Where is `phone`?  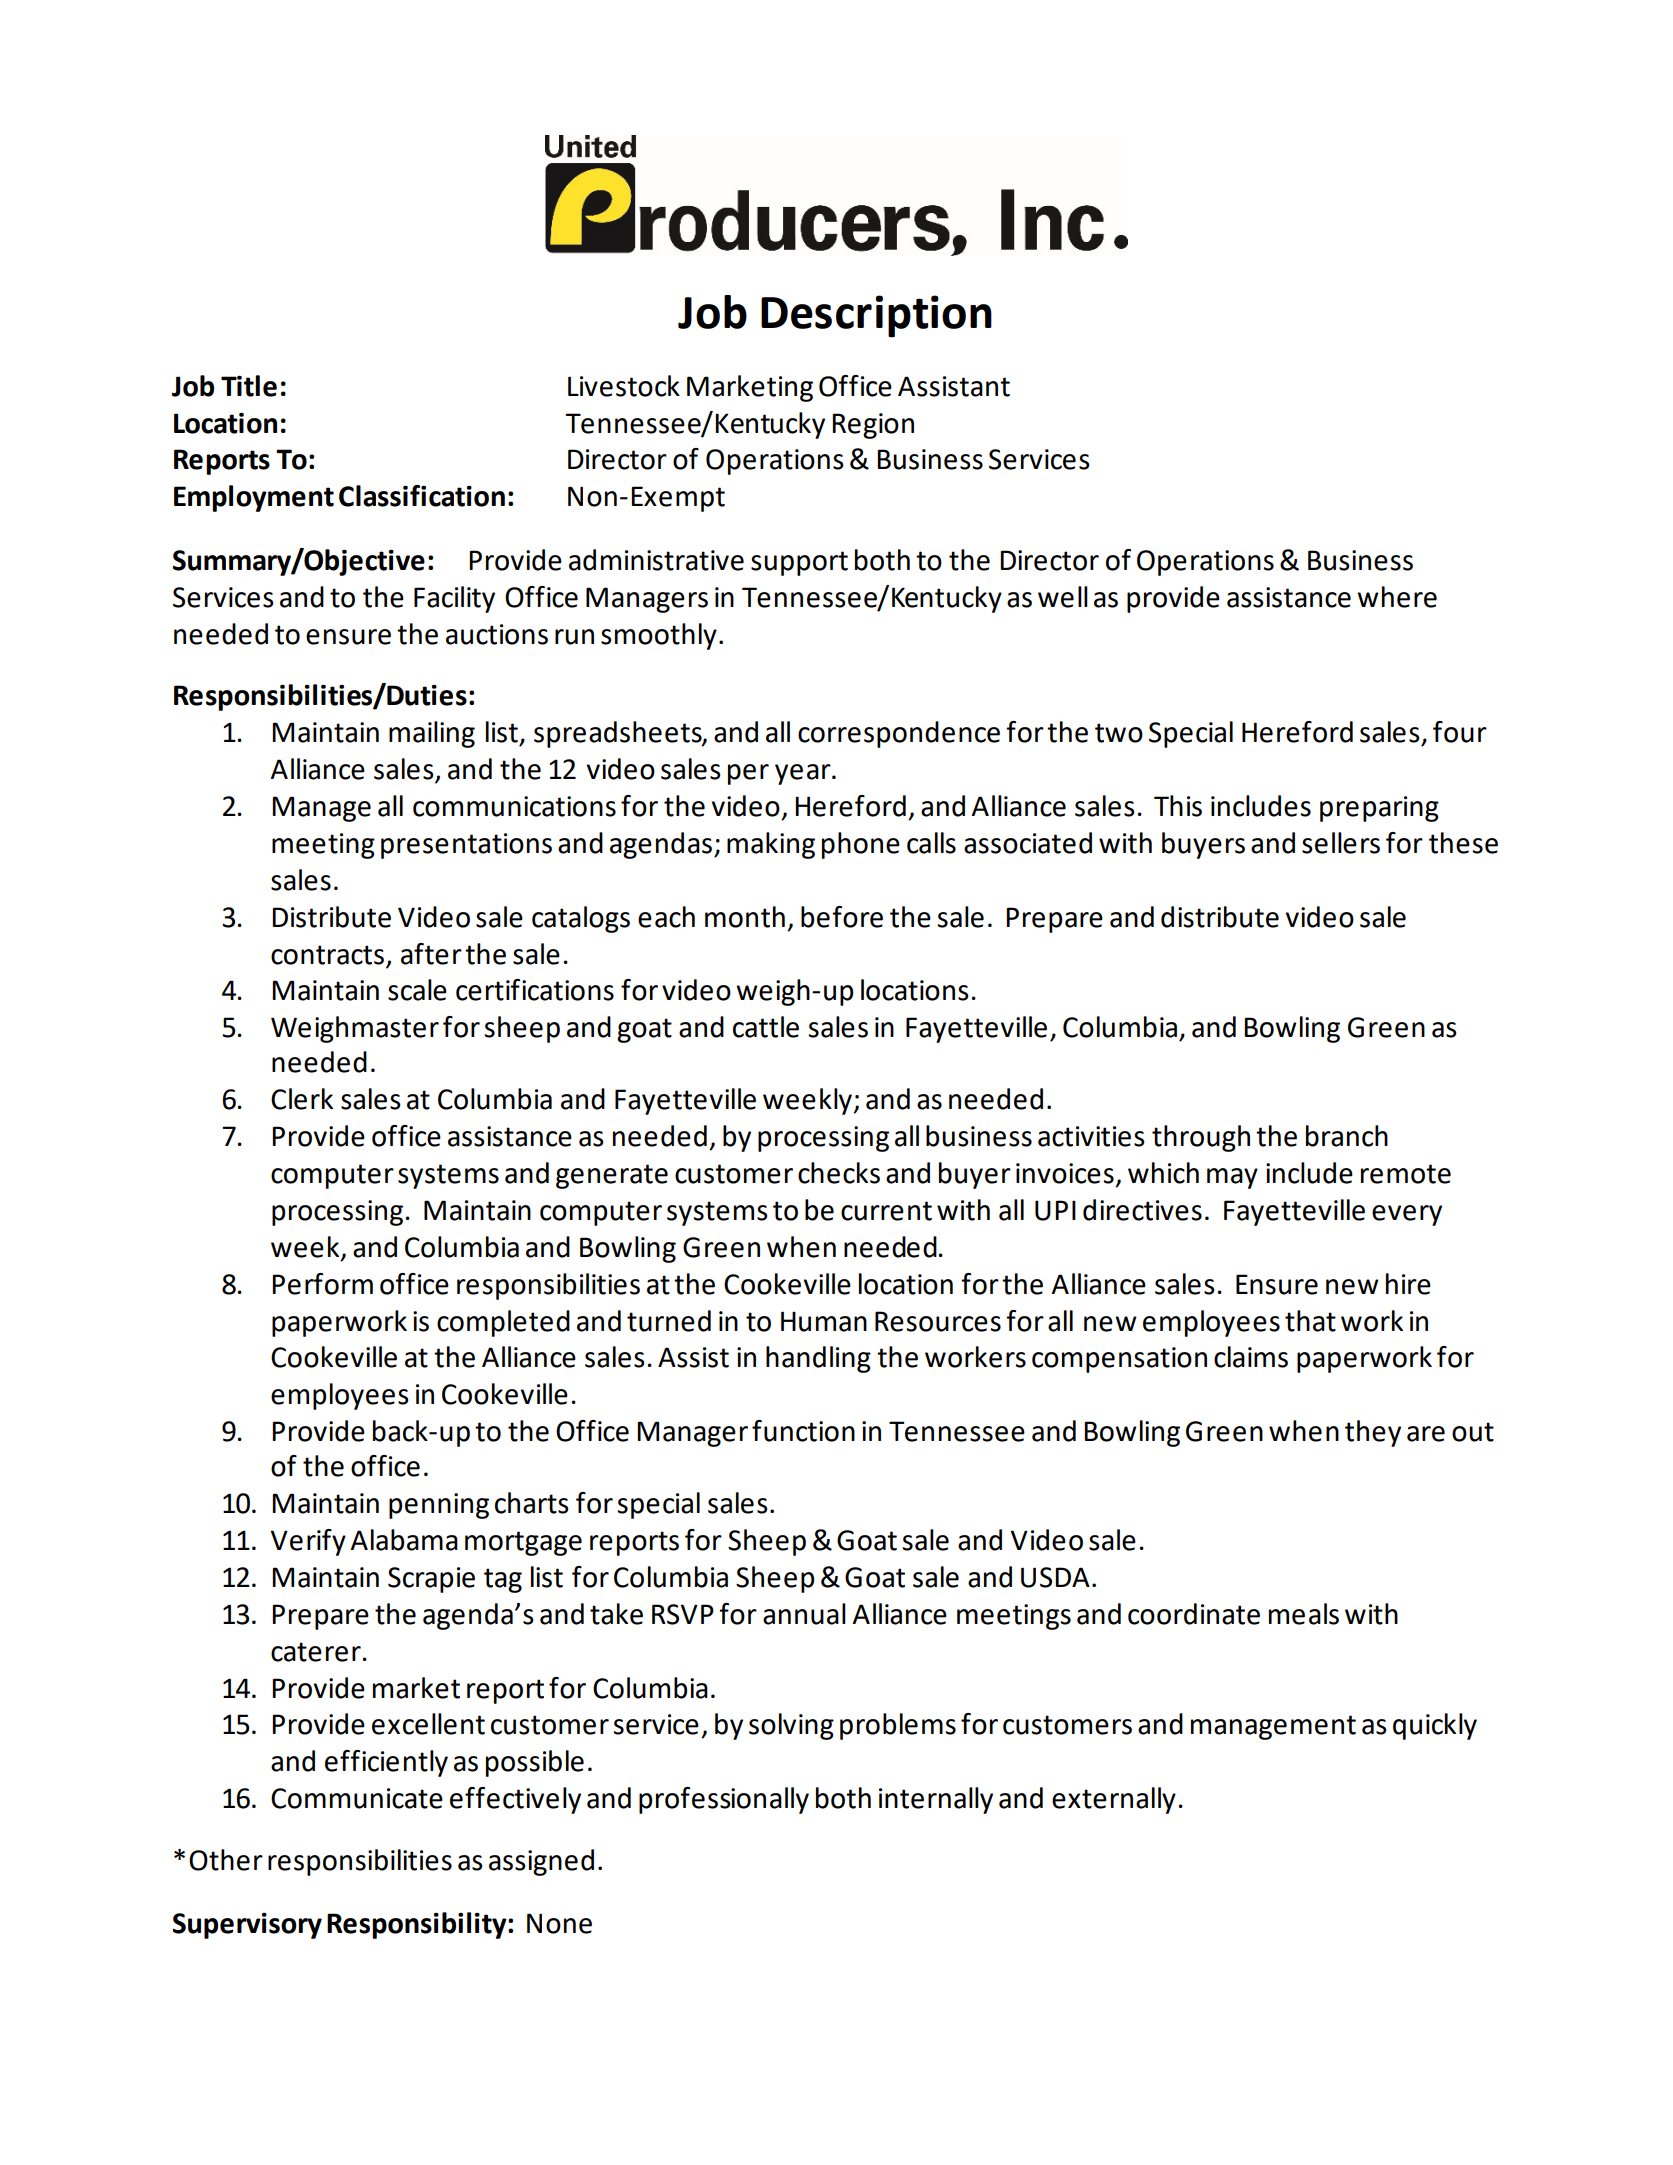
phone is located at coordinates (861, 845).
